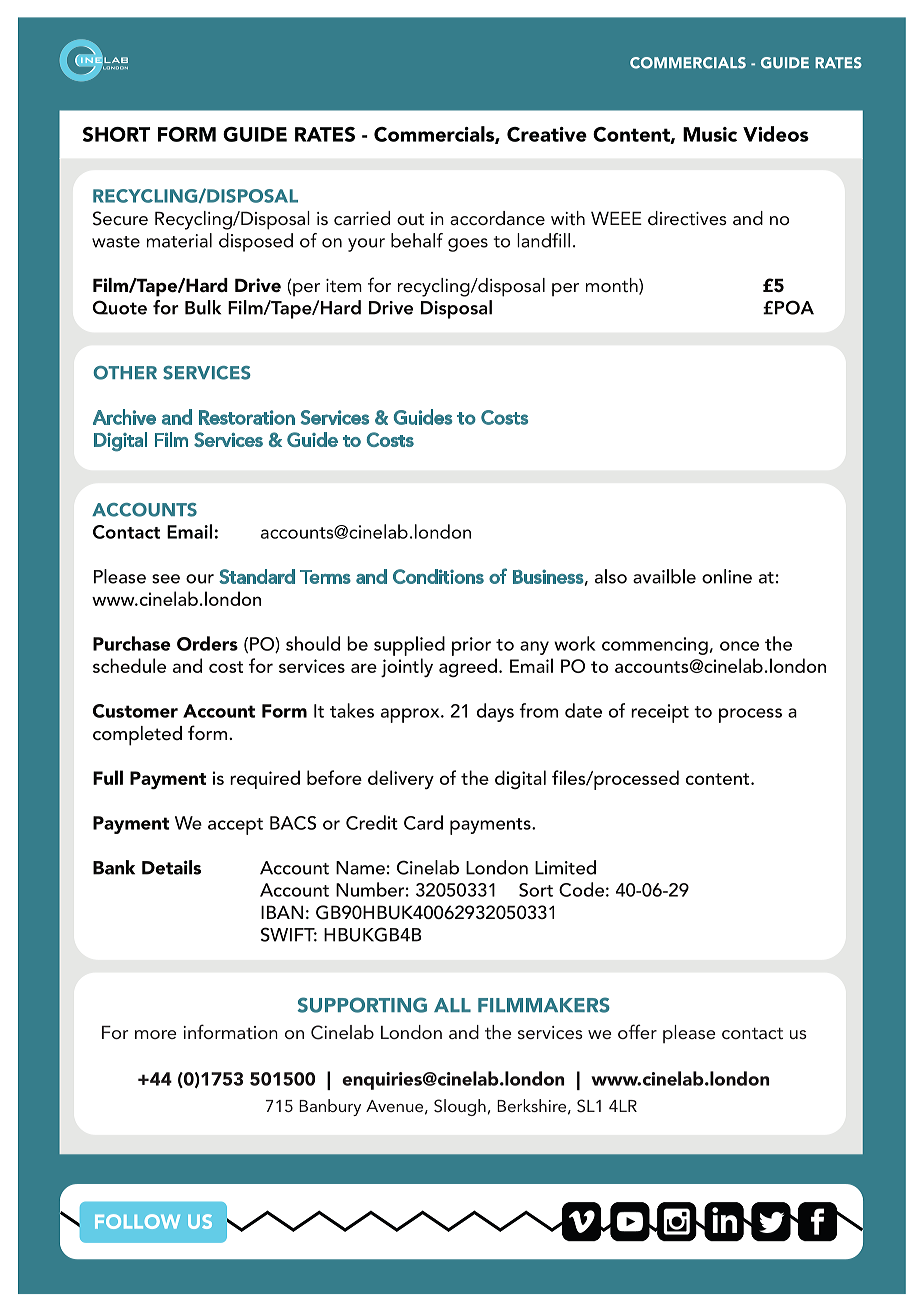  What do you see at coordinates (565, 867) in the page?
I see `Limited` at bounding box center [565, 867].
